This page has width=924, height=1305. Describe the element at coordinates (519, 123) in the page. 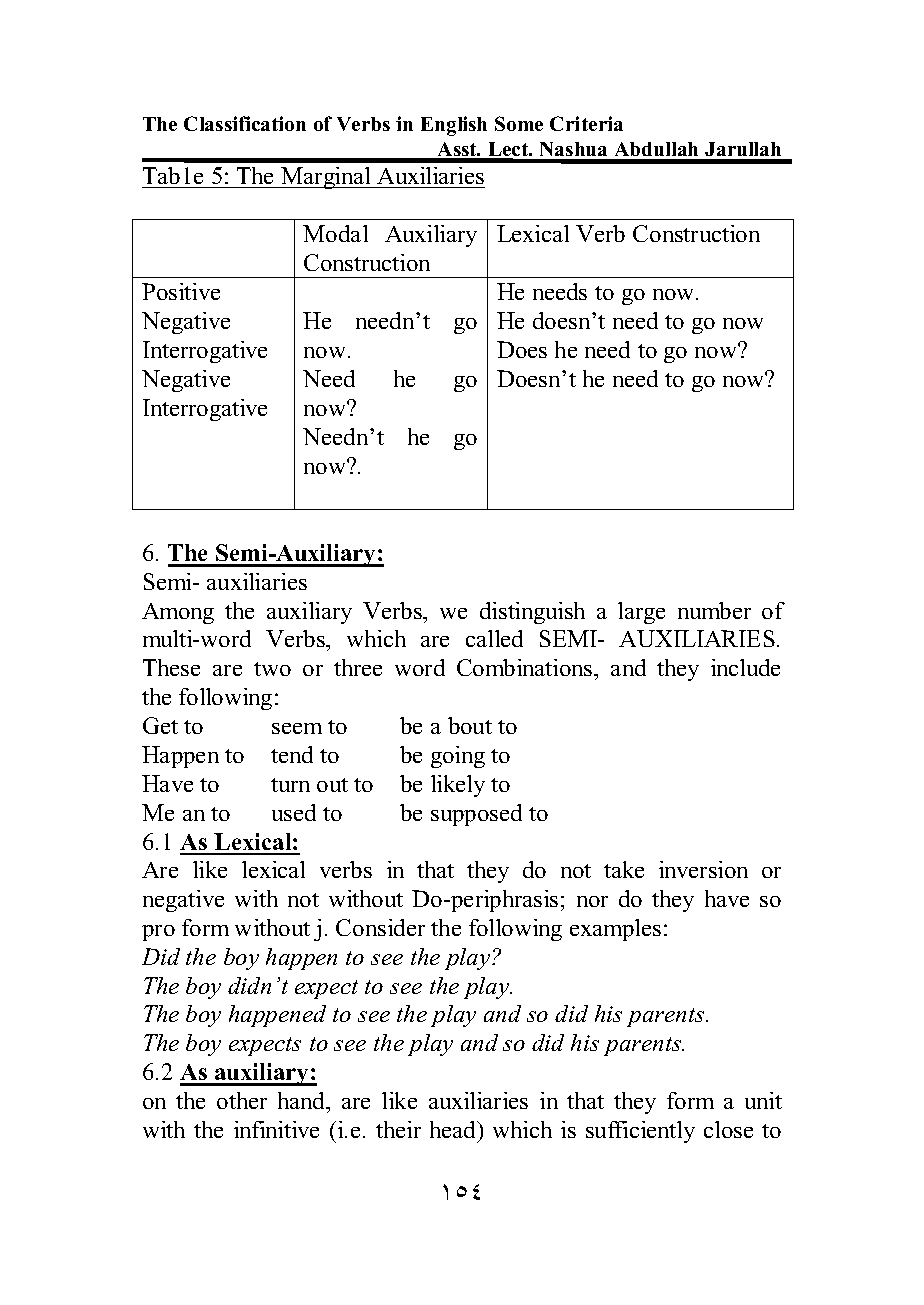

I see `Some` at that location.
